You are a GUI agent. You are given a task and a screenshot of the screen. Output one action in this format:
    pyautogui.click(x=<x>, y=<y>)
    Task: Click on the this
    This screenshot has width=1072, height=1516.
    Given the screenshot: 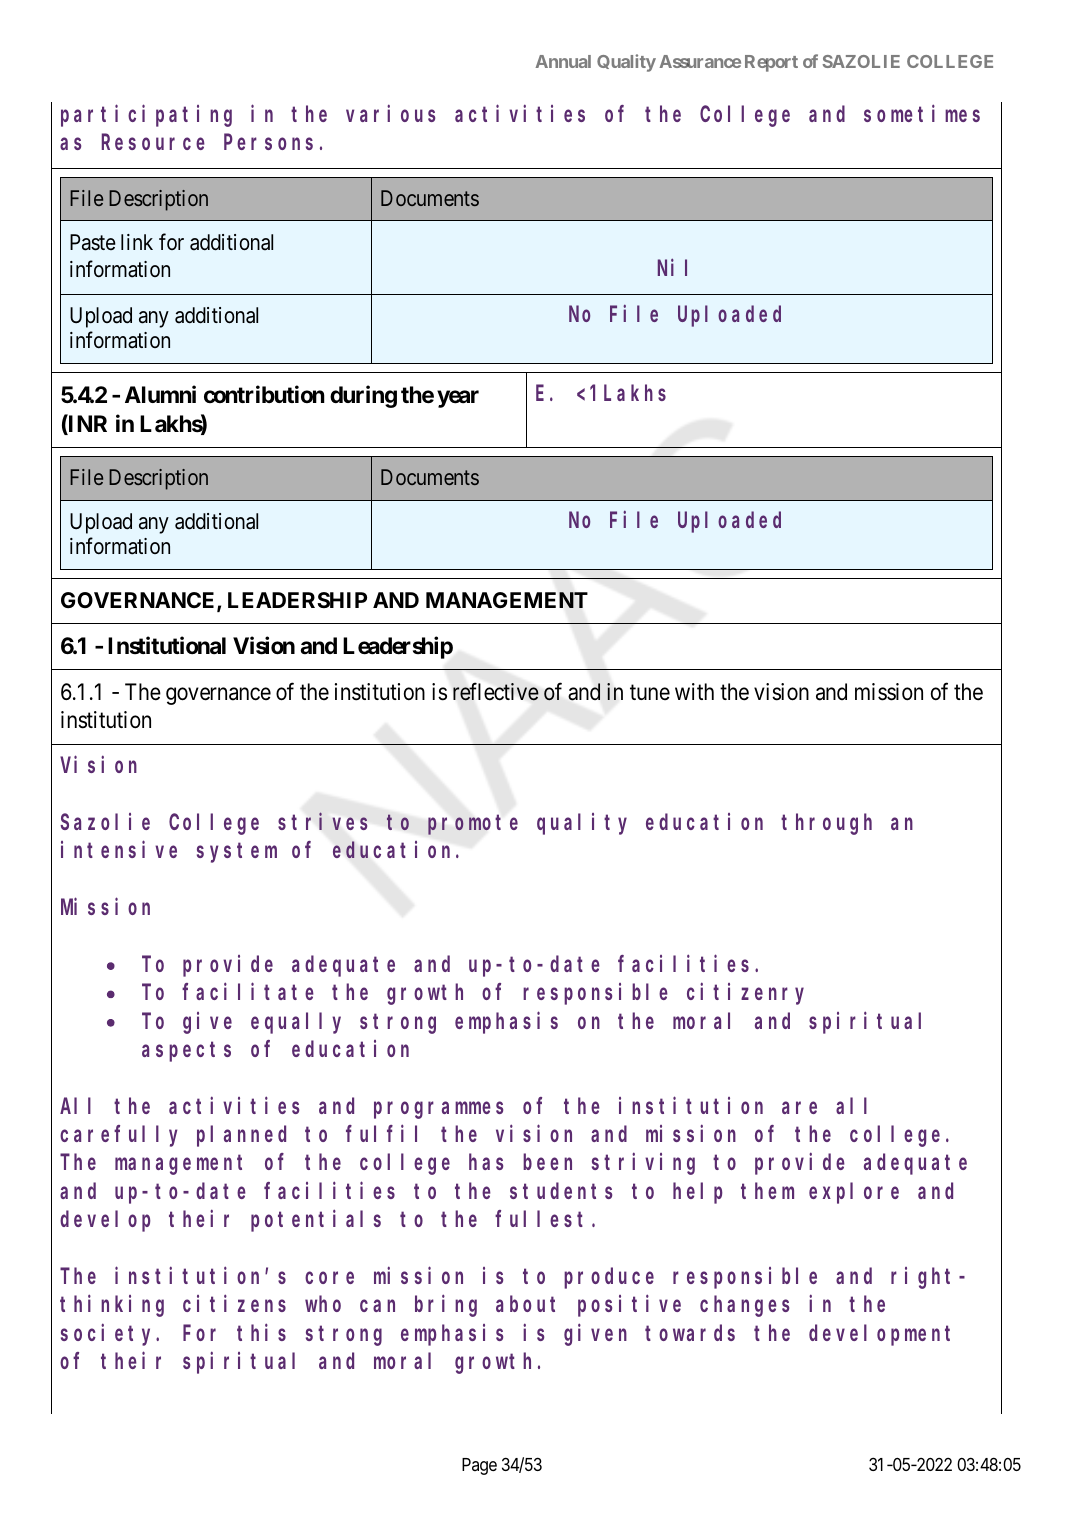 What is the action you would take?
    pyautogui.click(x=261, y=1332)
